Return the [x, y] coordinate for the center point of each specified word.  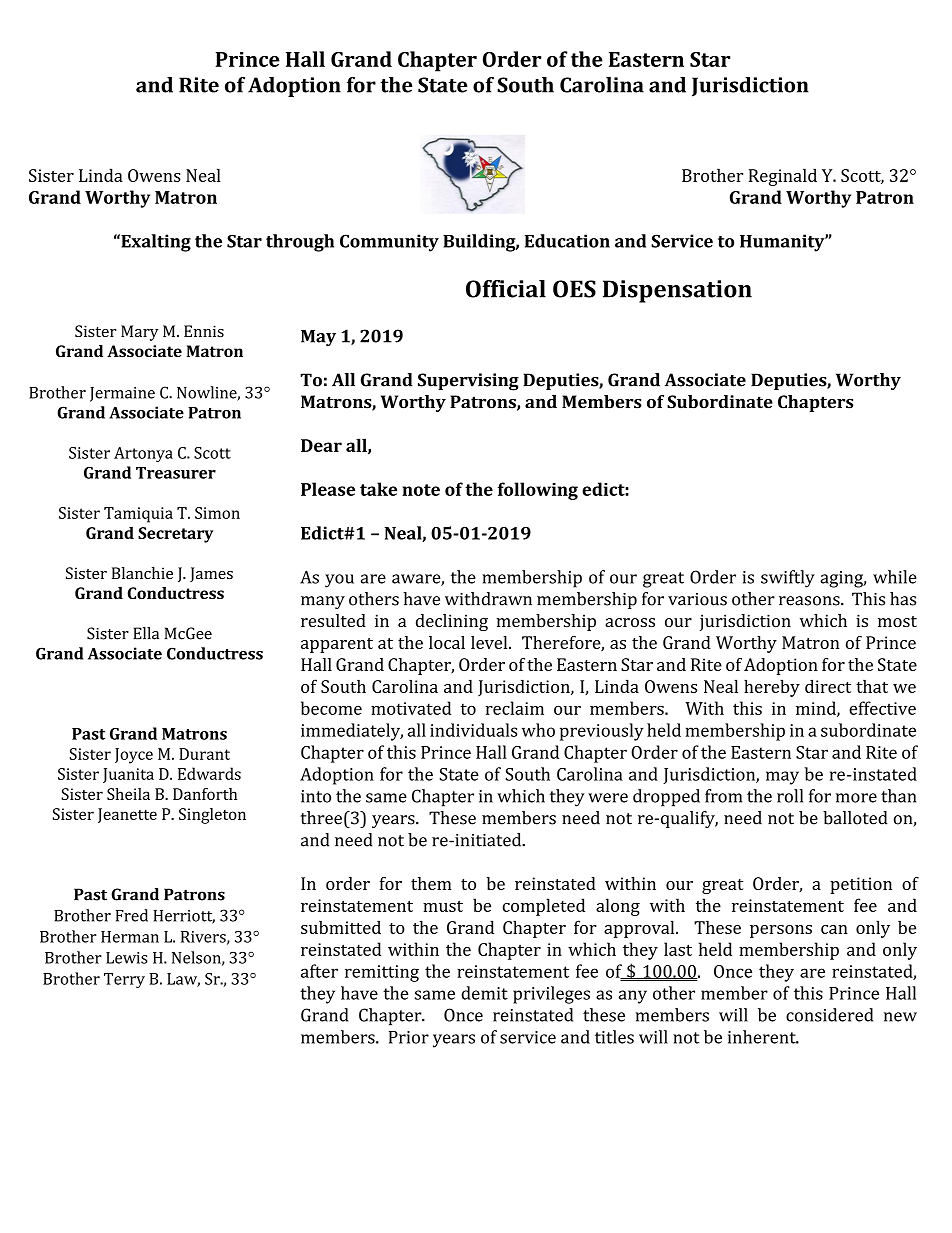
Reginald [783, 177]
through [300, 243]
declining [452, 622]
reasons [810, 601]
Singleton [212, 816]
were [608, 798]
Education [567, 241]
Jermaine [122, 394]
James [211, 574]
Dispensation [677, 291]
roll [790, 796]
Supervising [468, 382]
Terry [124, 980]
